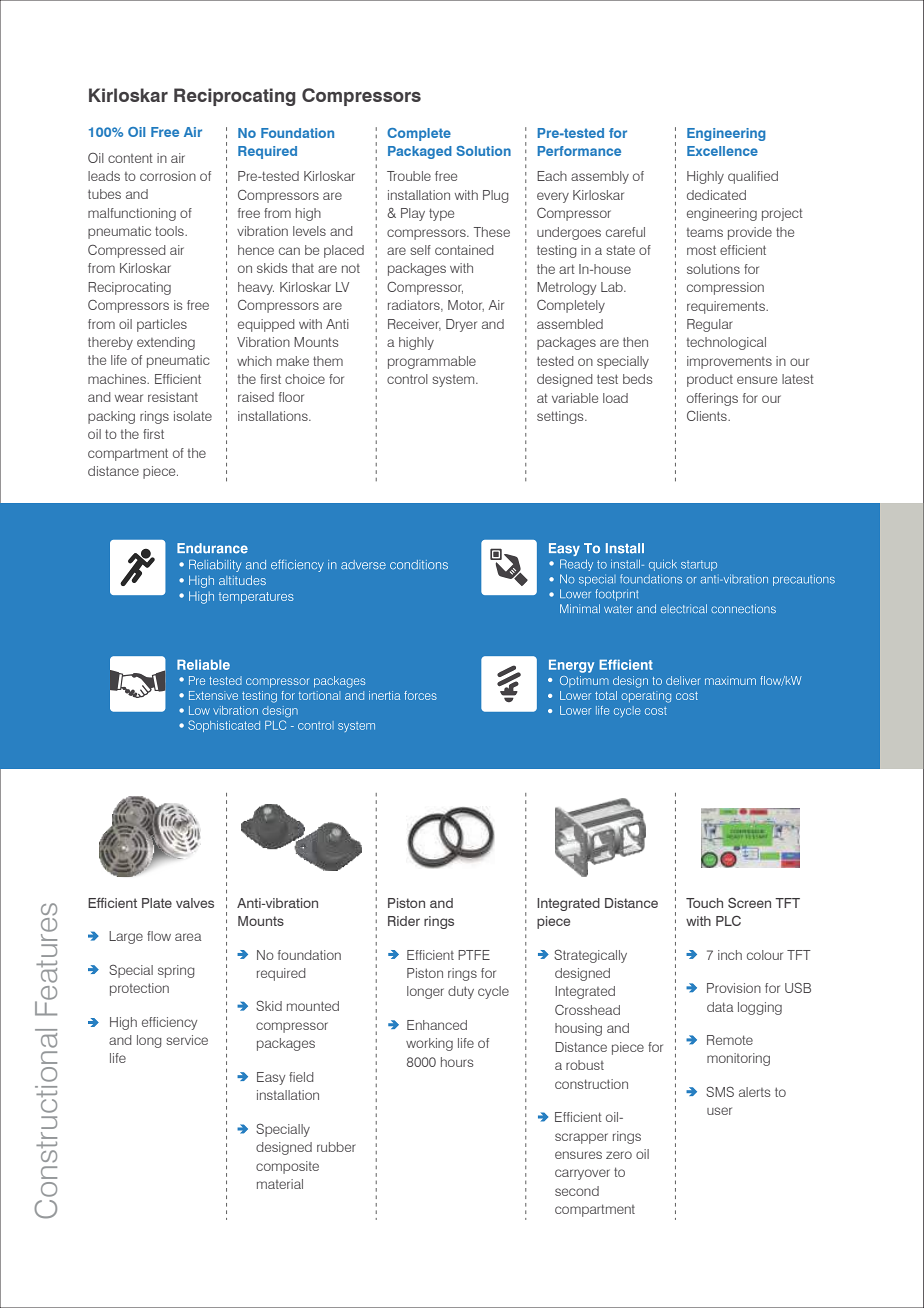  I want to click on settings, so click(561, 417).
